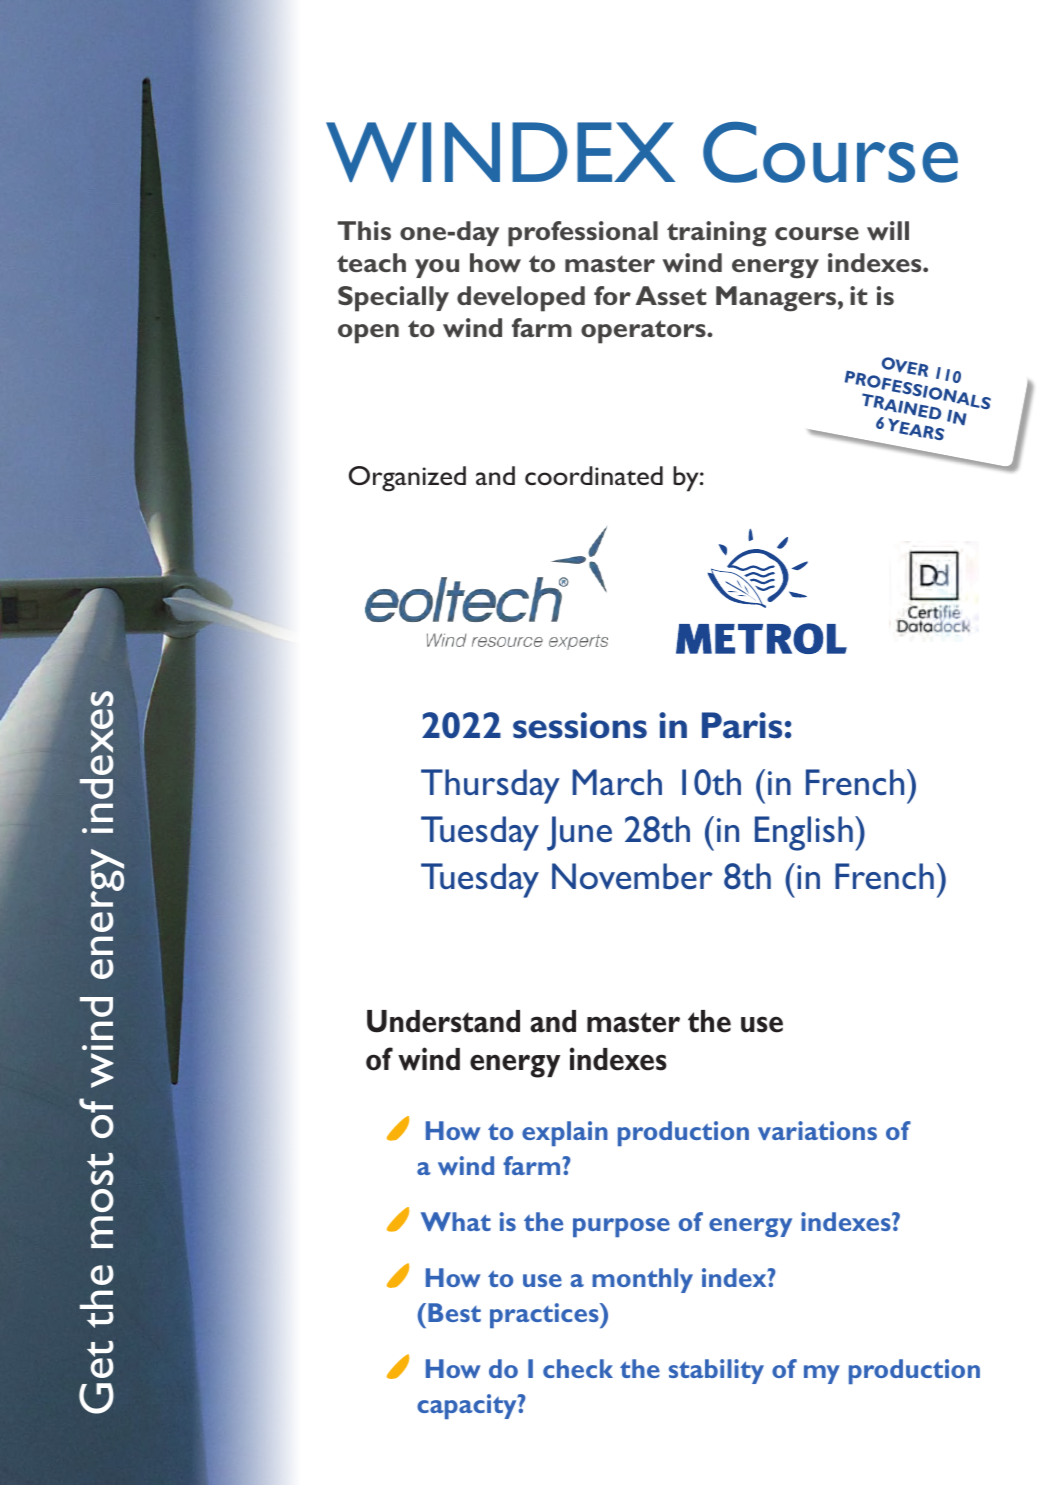 The image size is (1057, 1485). Describe the element at coordinates (617, 782) in the page. I see `March` at that location.
